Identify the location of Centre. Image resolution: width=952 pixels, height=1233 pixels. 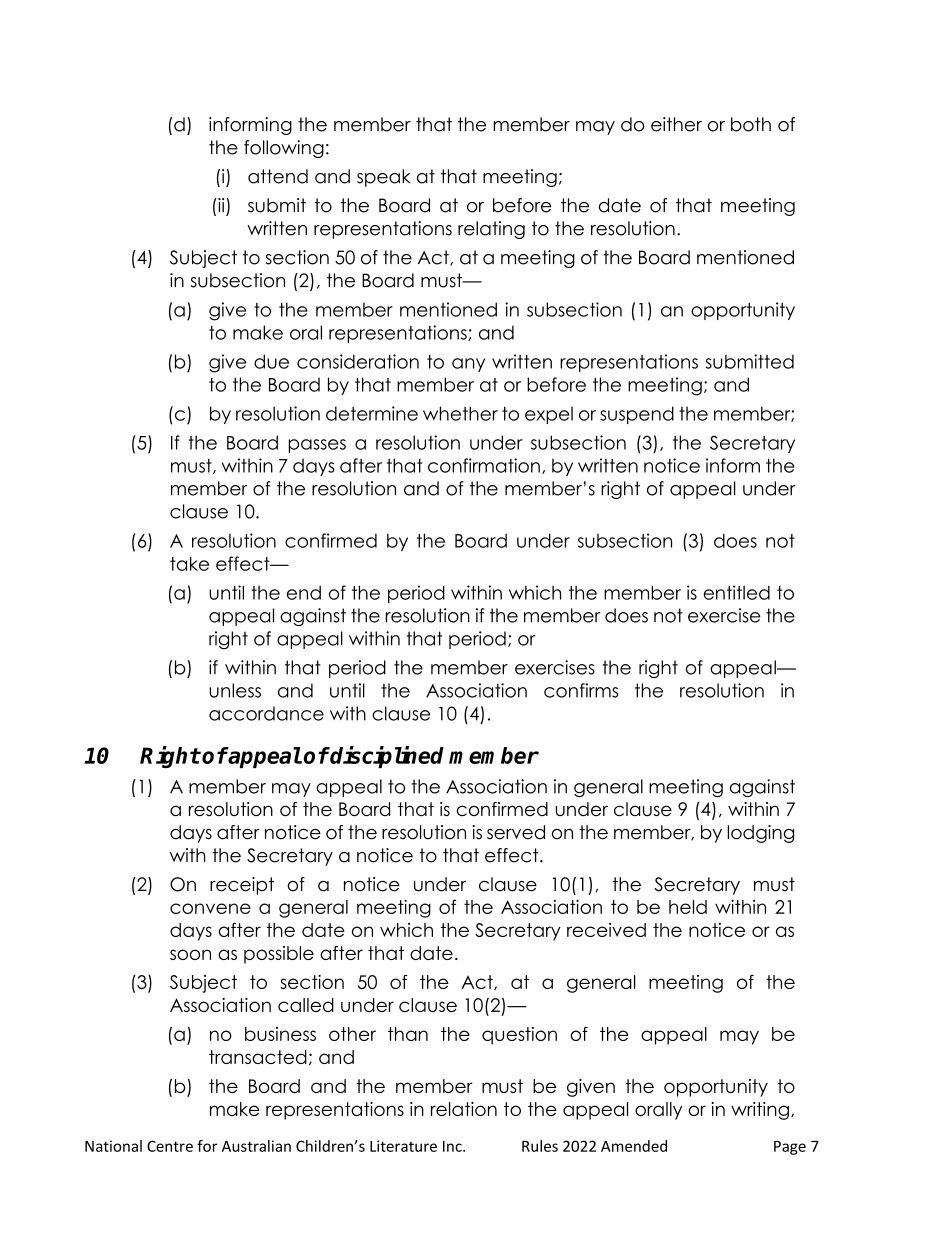
(170, 1146).
